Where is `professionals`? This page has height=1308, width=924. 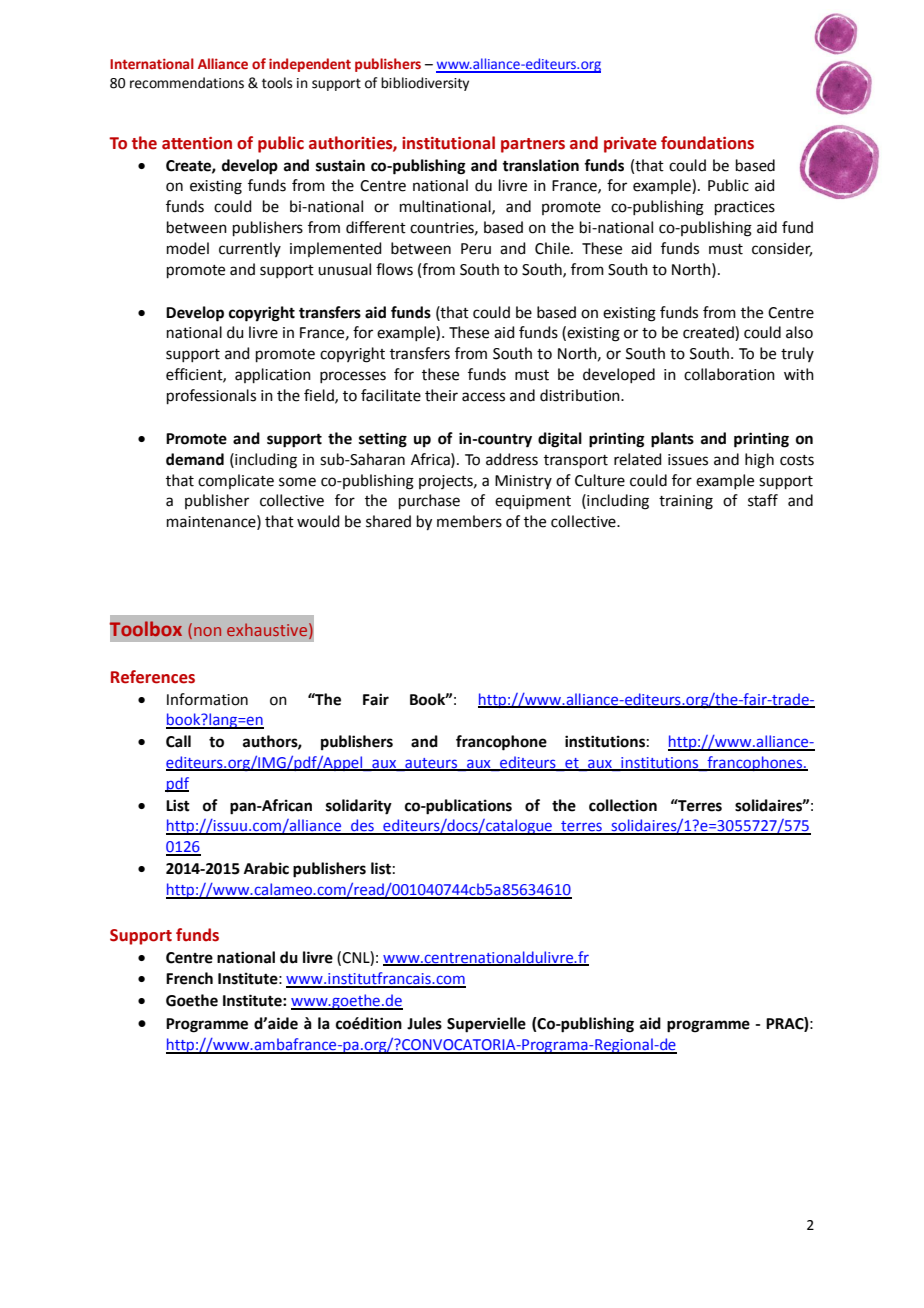
professionals is located at coordinates (211, 396).
